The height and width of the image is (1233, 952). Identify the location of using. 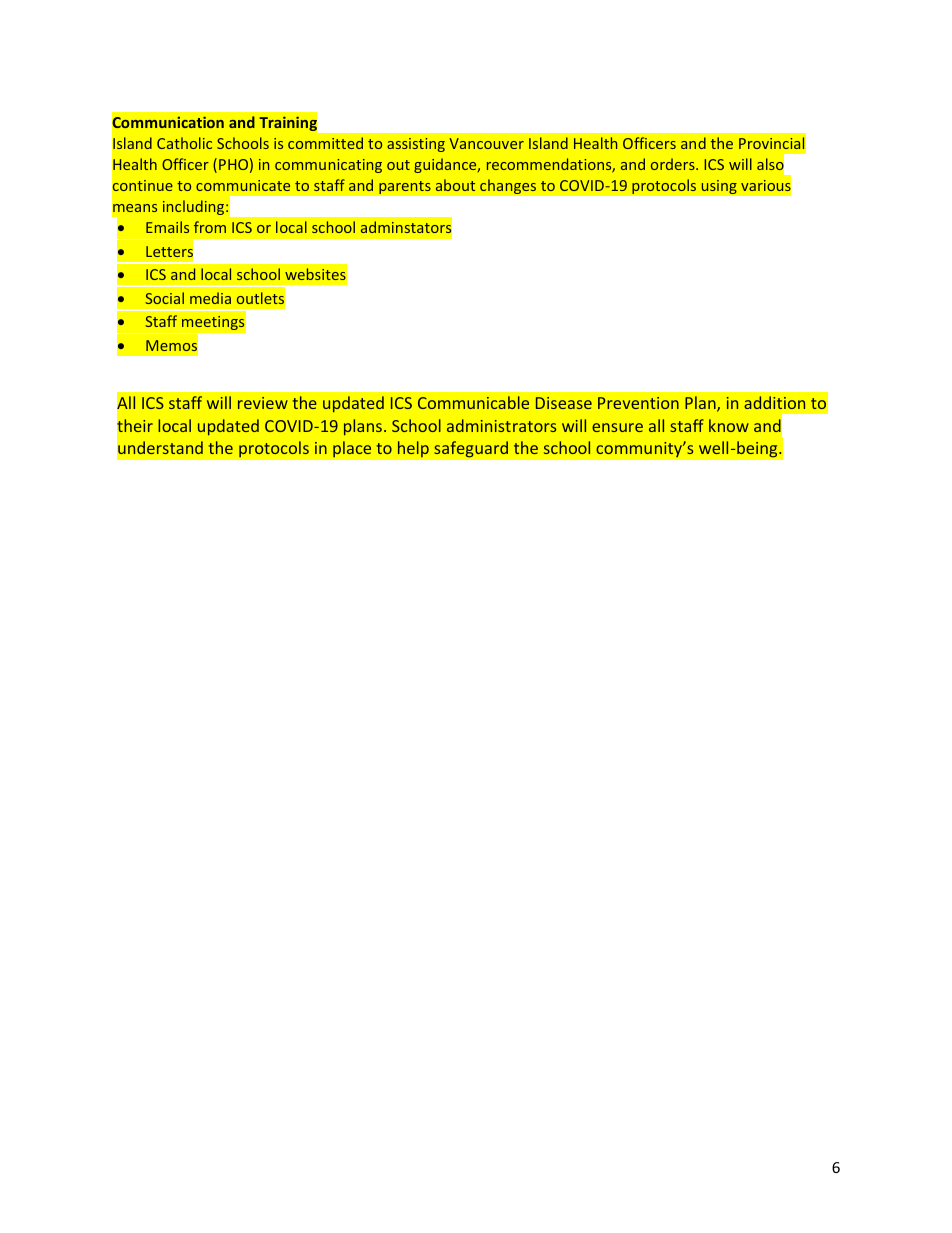
(719, 187).
